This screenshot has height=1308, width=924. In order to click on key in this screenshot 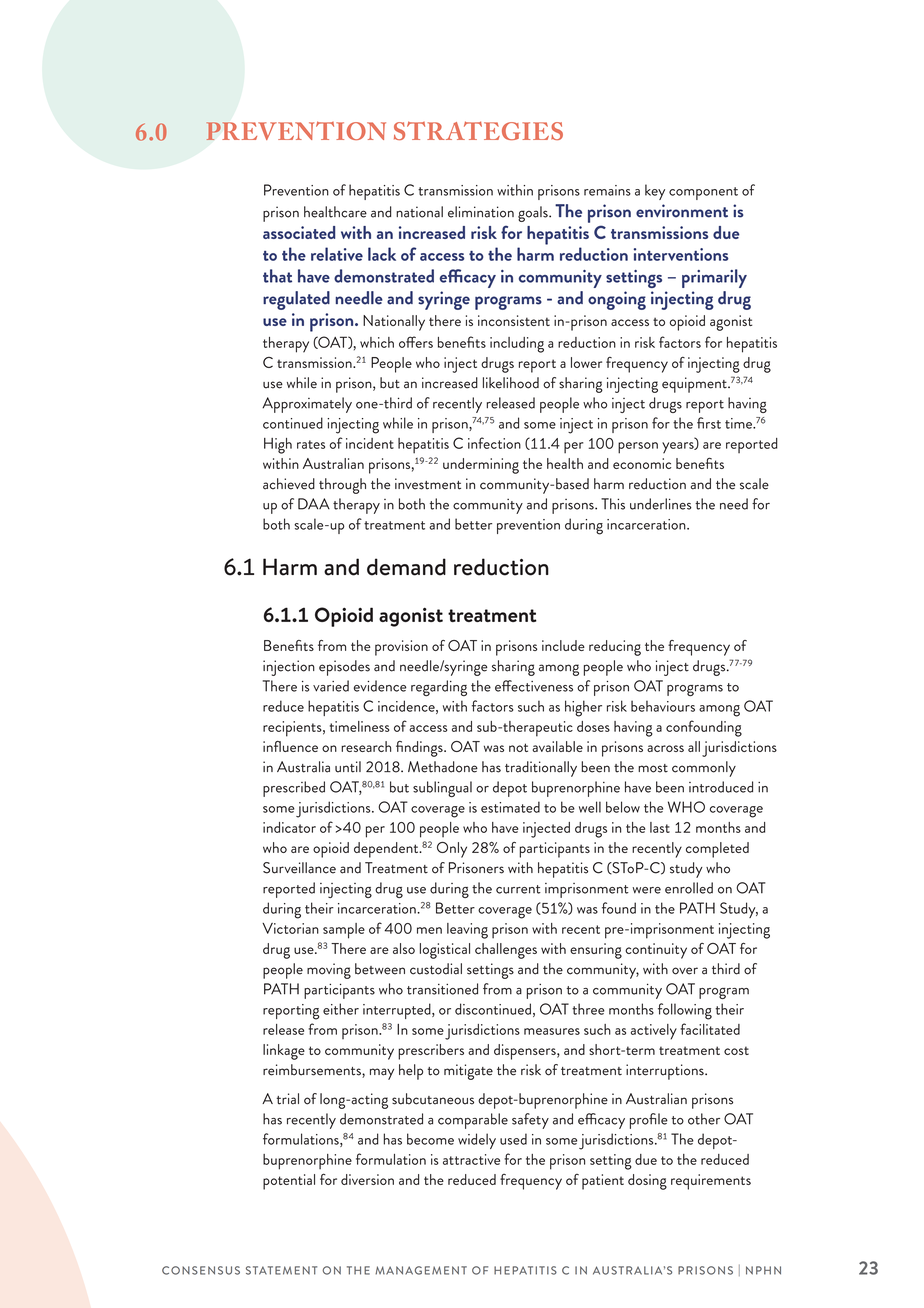, I will do `click(655, 192)`.
